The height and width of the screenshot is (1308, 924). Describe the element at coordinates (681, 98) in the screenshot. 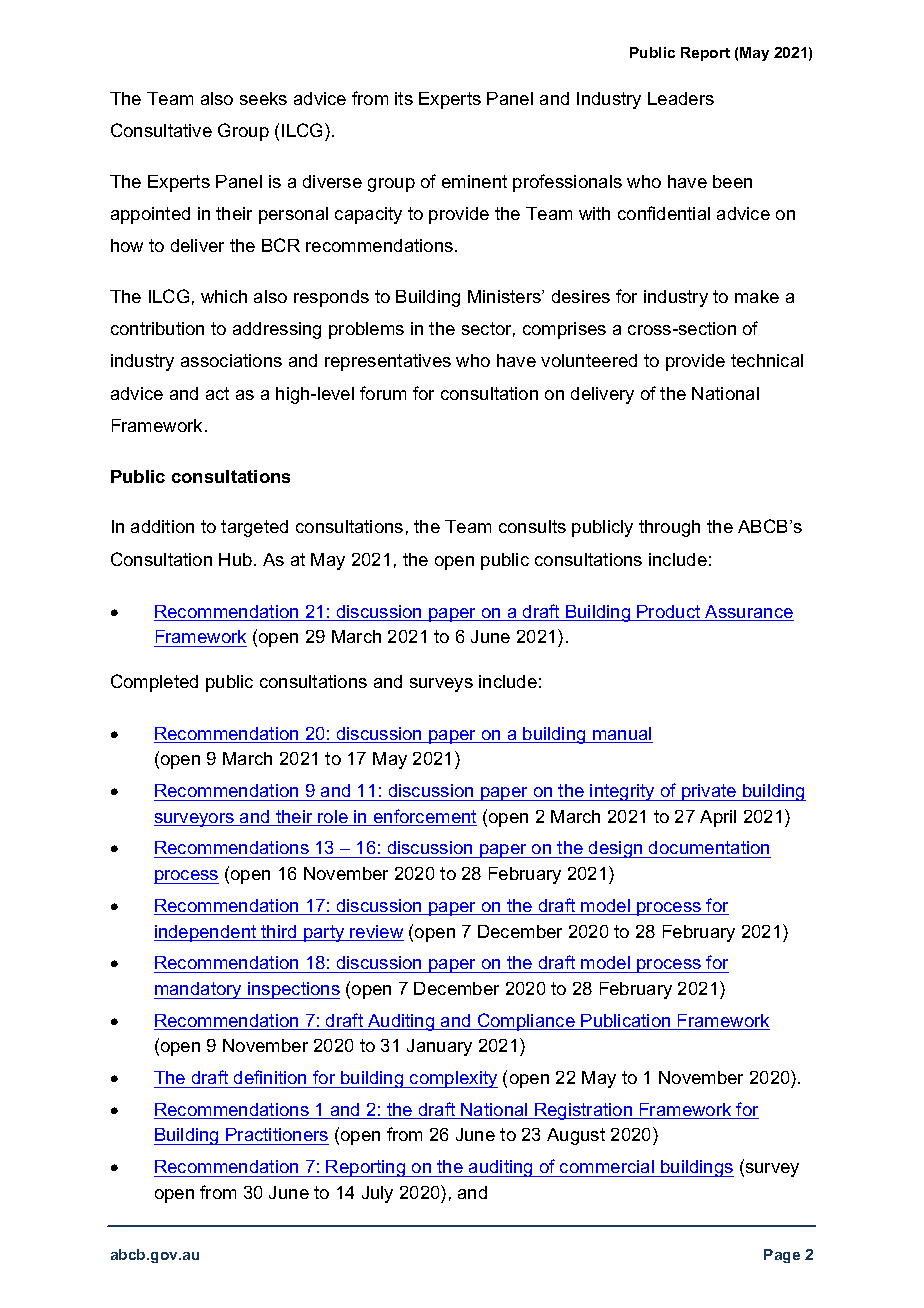

I see `Leaders` at that location.
